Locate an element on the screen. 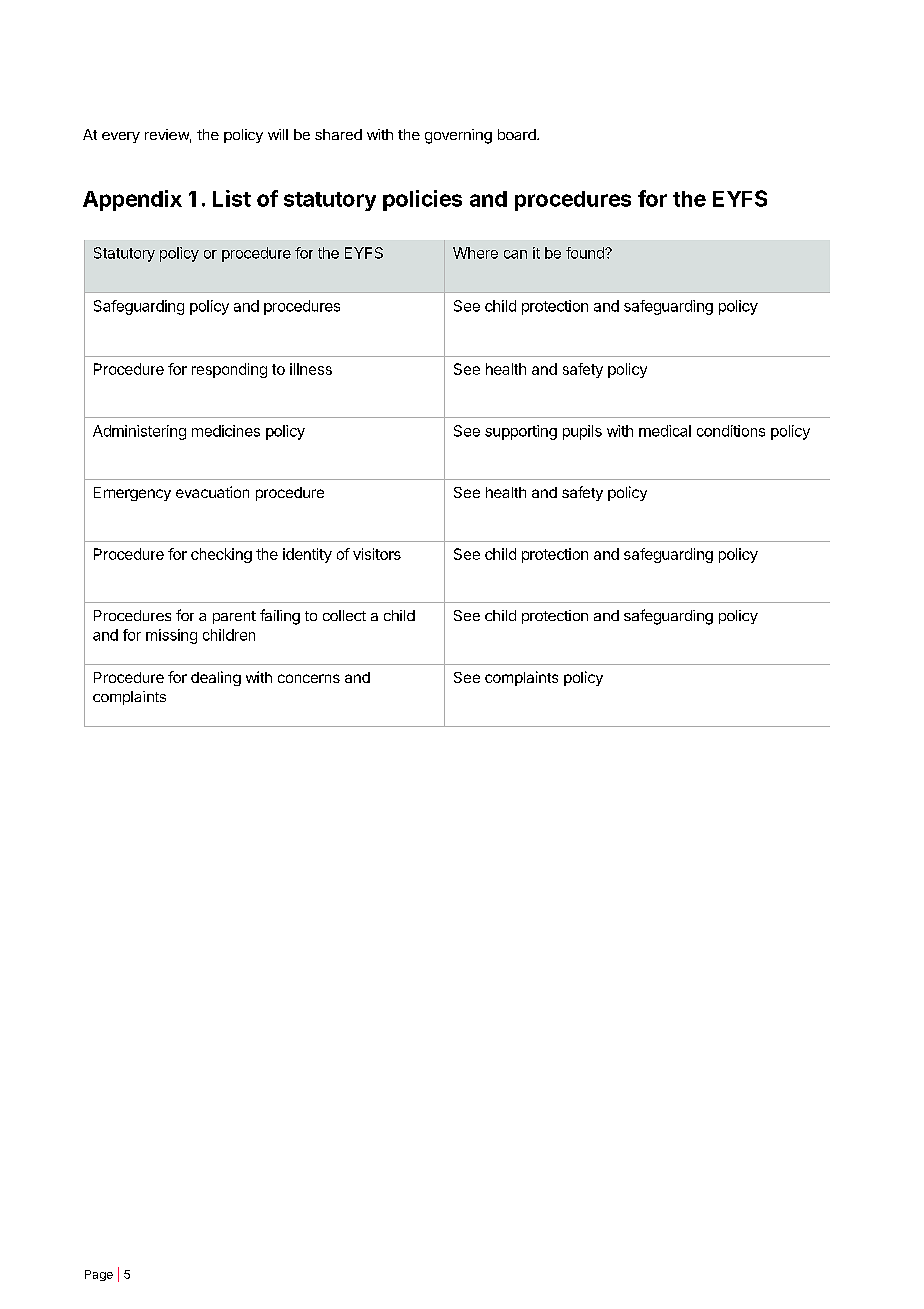  missing is located at coordinates (171, 636).
